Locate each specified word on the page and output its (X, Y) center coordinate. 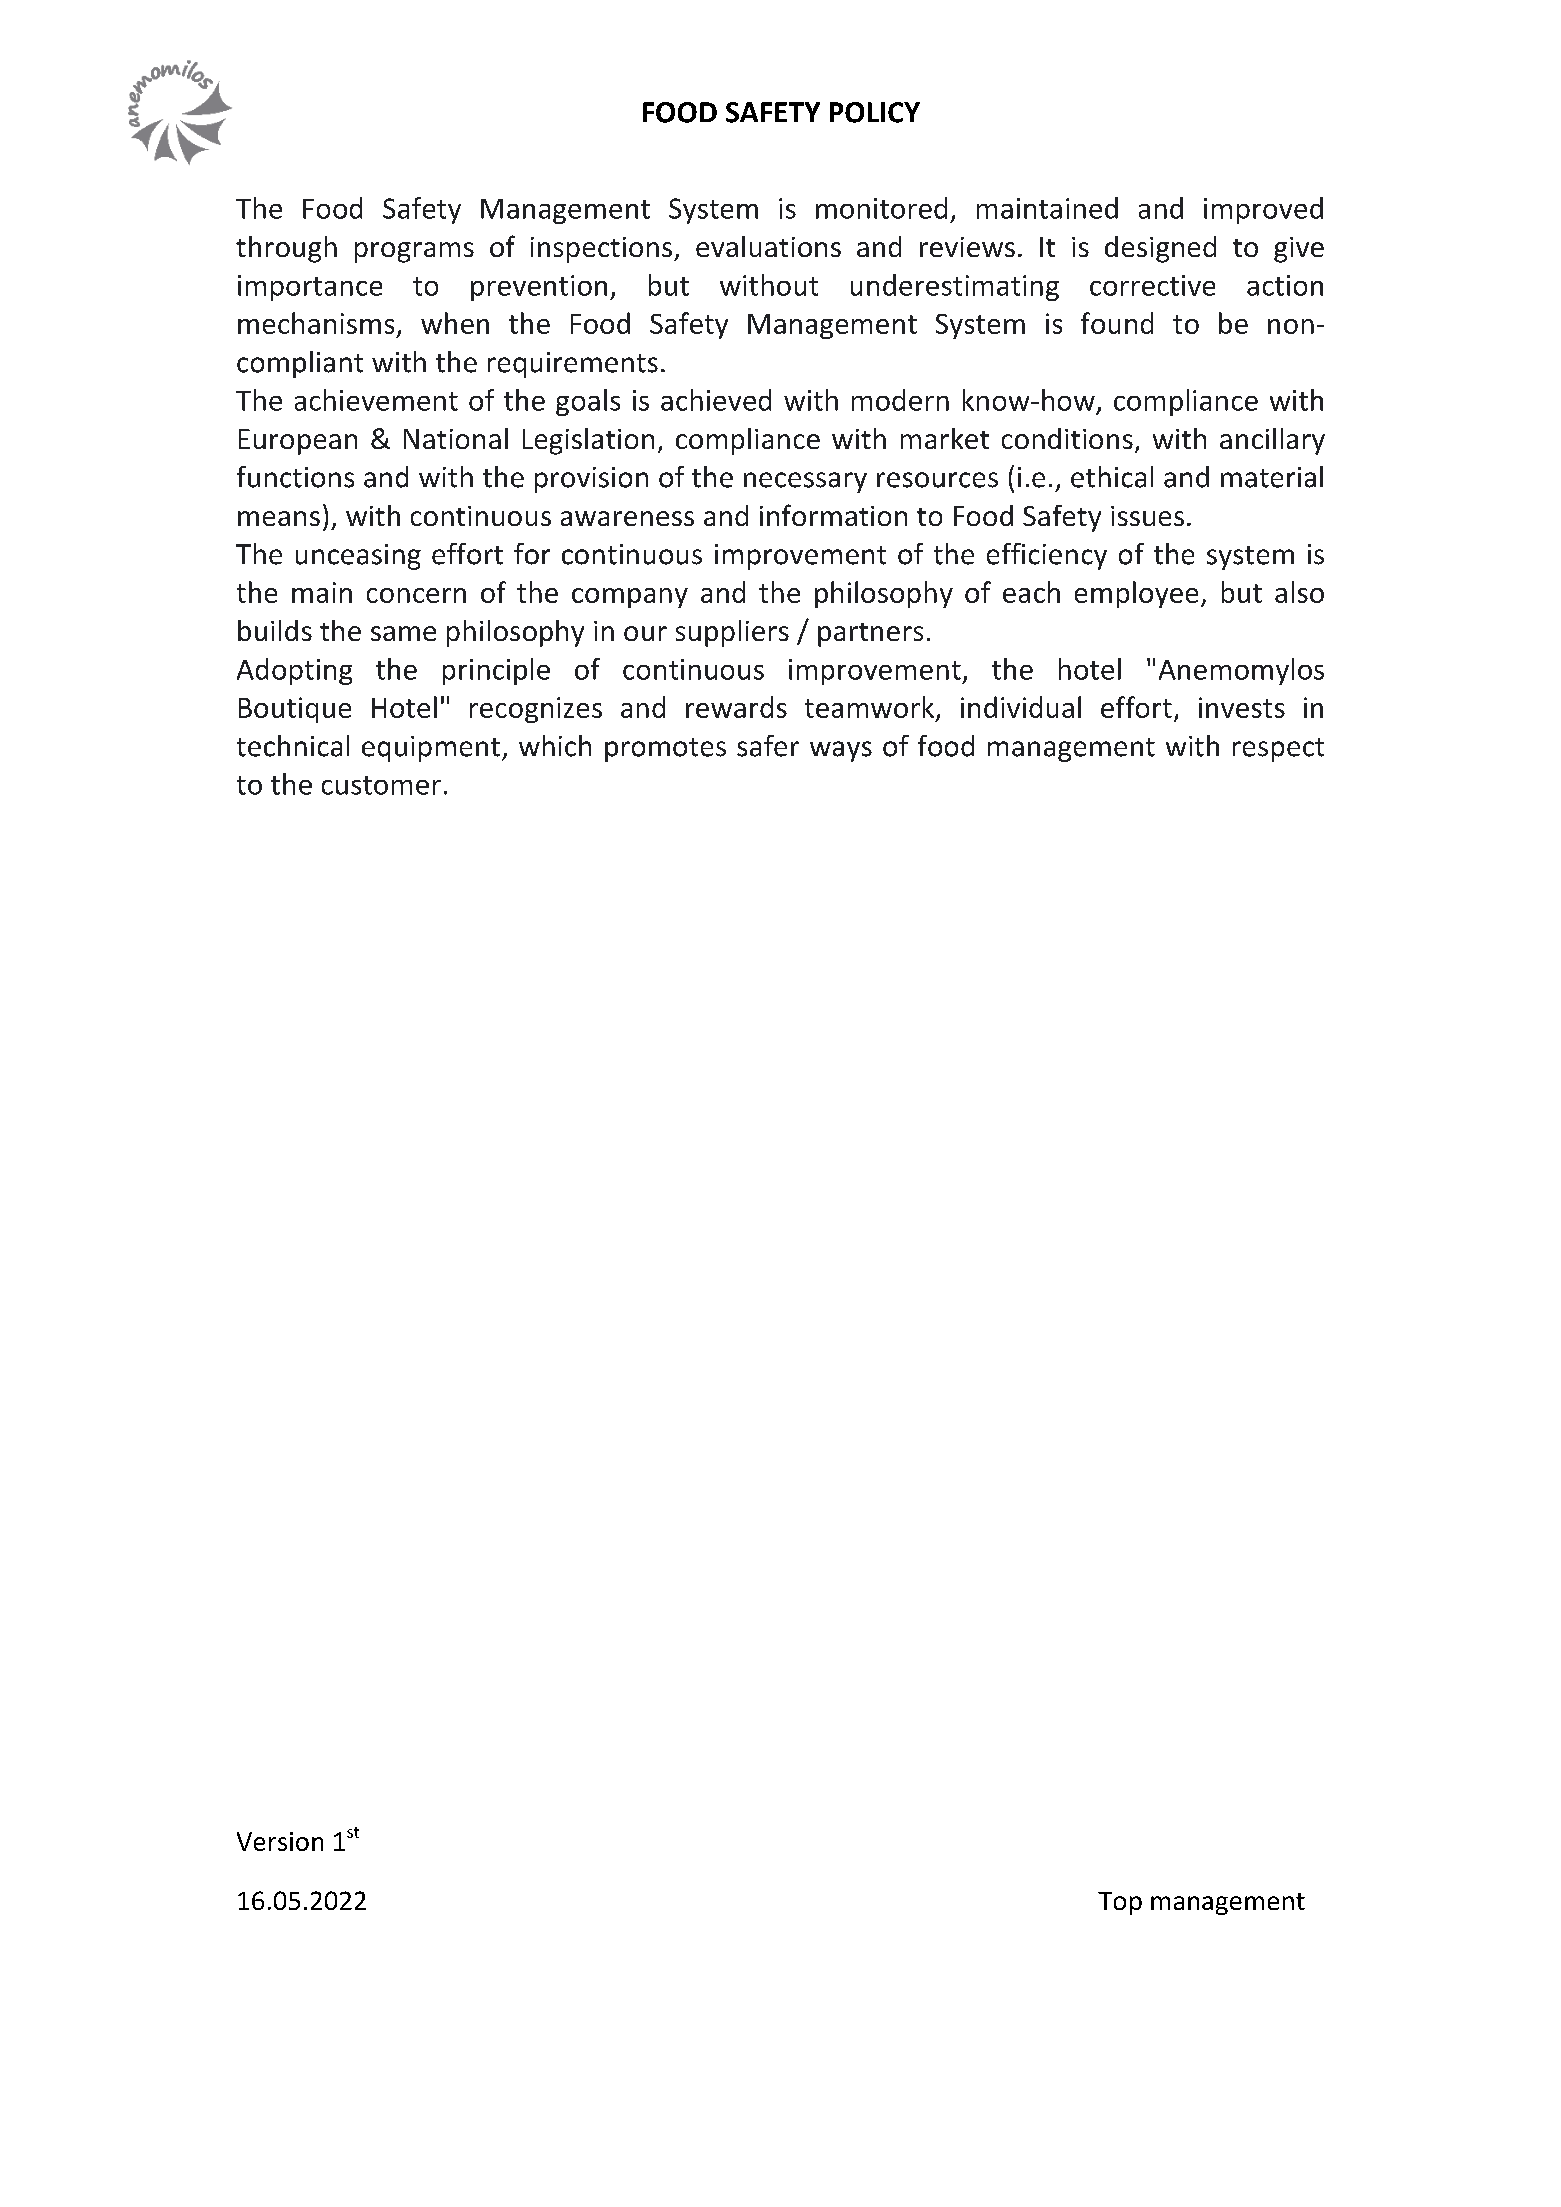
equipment (431, 749)
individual (1021, 707)
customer (381, 785)
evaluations (768, 246)
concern (416, 595)
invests (1242, 707)
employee (1136, 594)
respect (1278, 750)
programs (414, 252)
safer (768, 746)
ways (841, 751)
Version (280, 1841)
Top (1120, 1903)
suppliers (732, 633)
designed (1160, 249)
